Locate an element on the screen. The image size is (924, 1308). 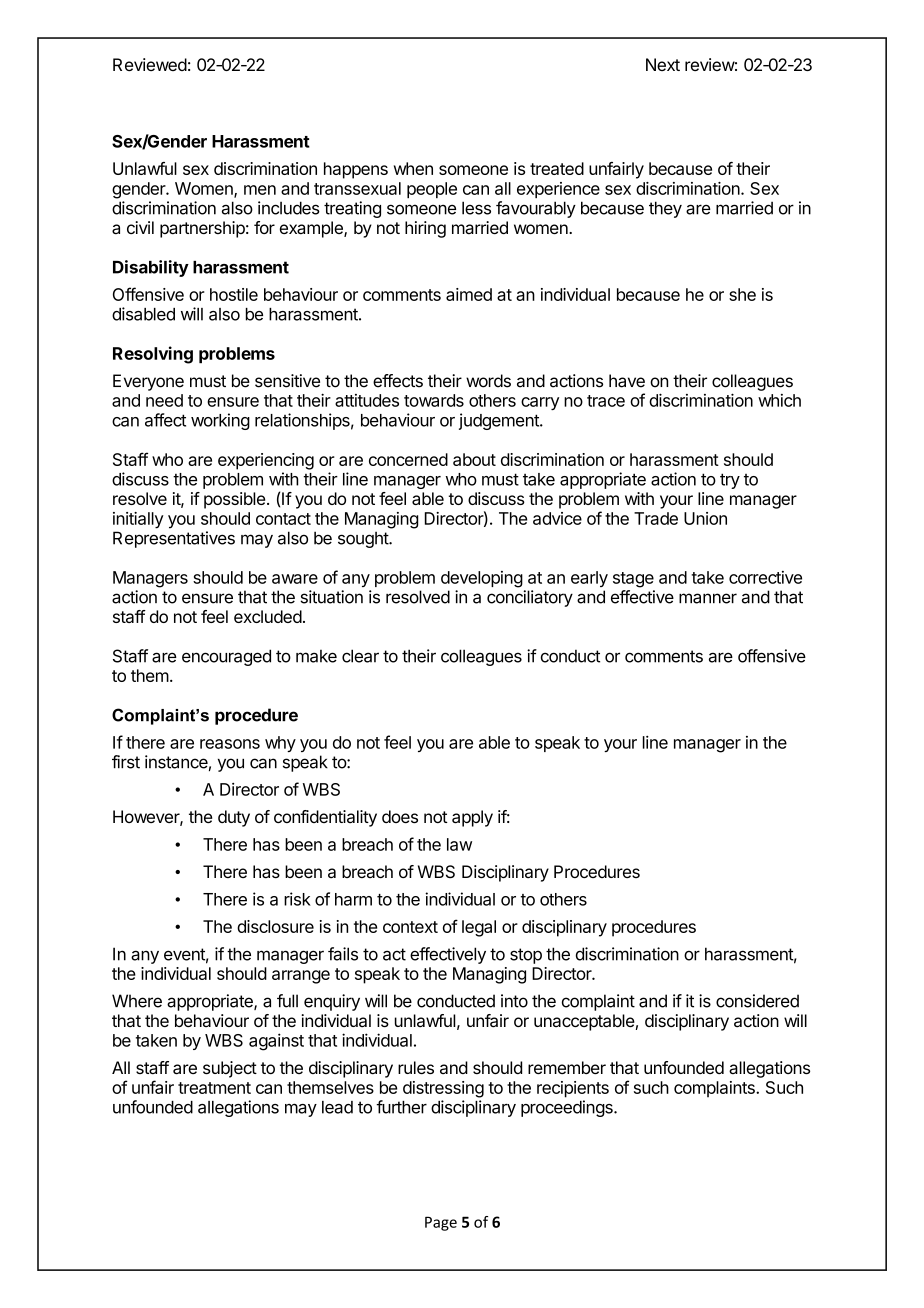
considered is located at coordinates (757, 1001).
